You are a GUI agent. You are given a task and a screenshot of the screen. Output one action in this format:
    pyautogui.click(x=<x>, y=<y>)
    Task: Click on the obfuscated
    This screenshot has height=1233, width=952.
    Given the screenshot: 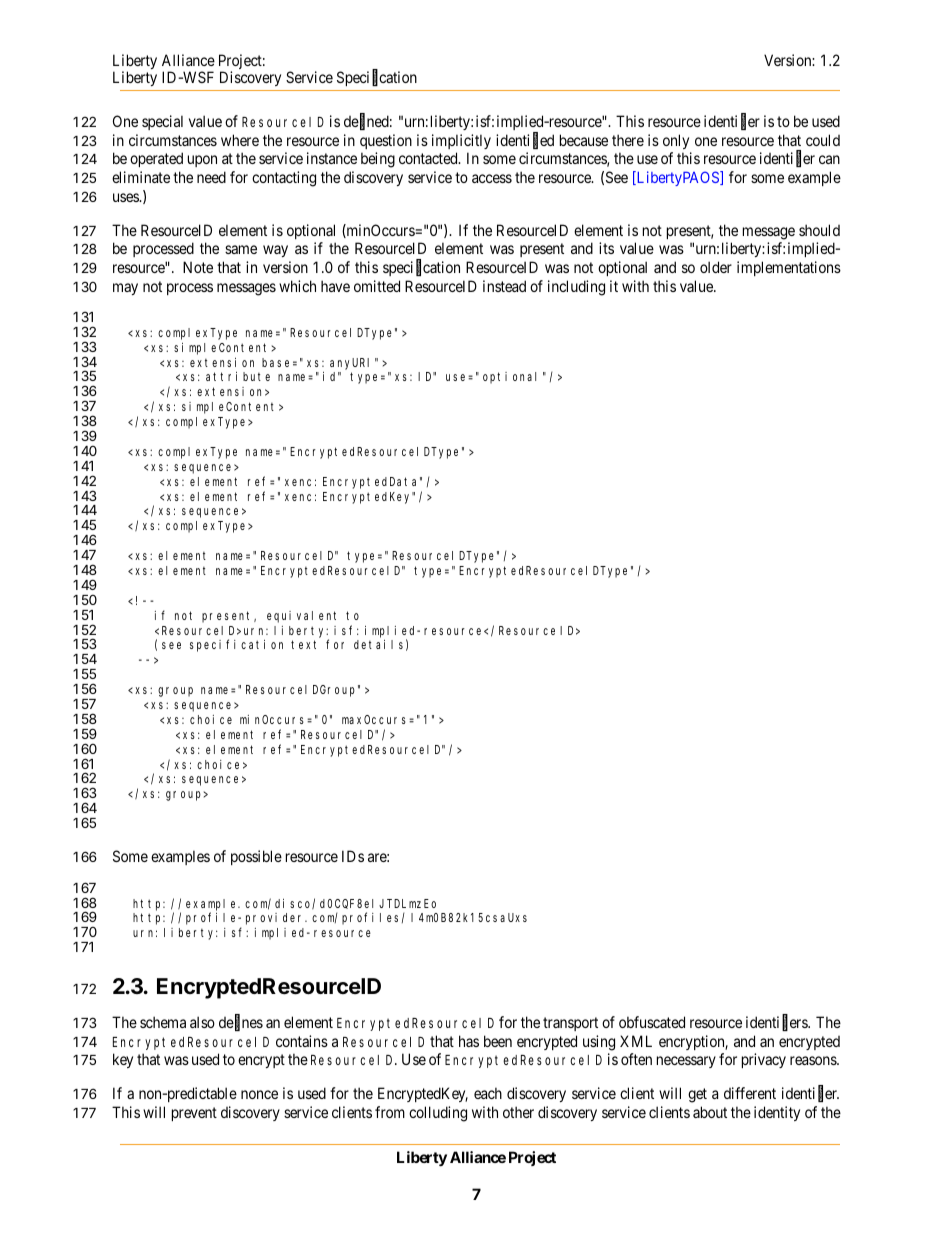 What is the action you would take?
    pyautogui.click(x=652, y=1022)
